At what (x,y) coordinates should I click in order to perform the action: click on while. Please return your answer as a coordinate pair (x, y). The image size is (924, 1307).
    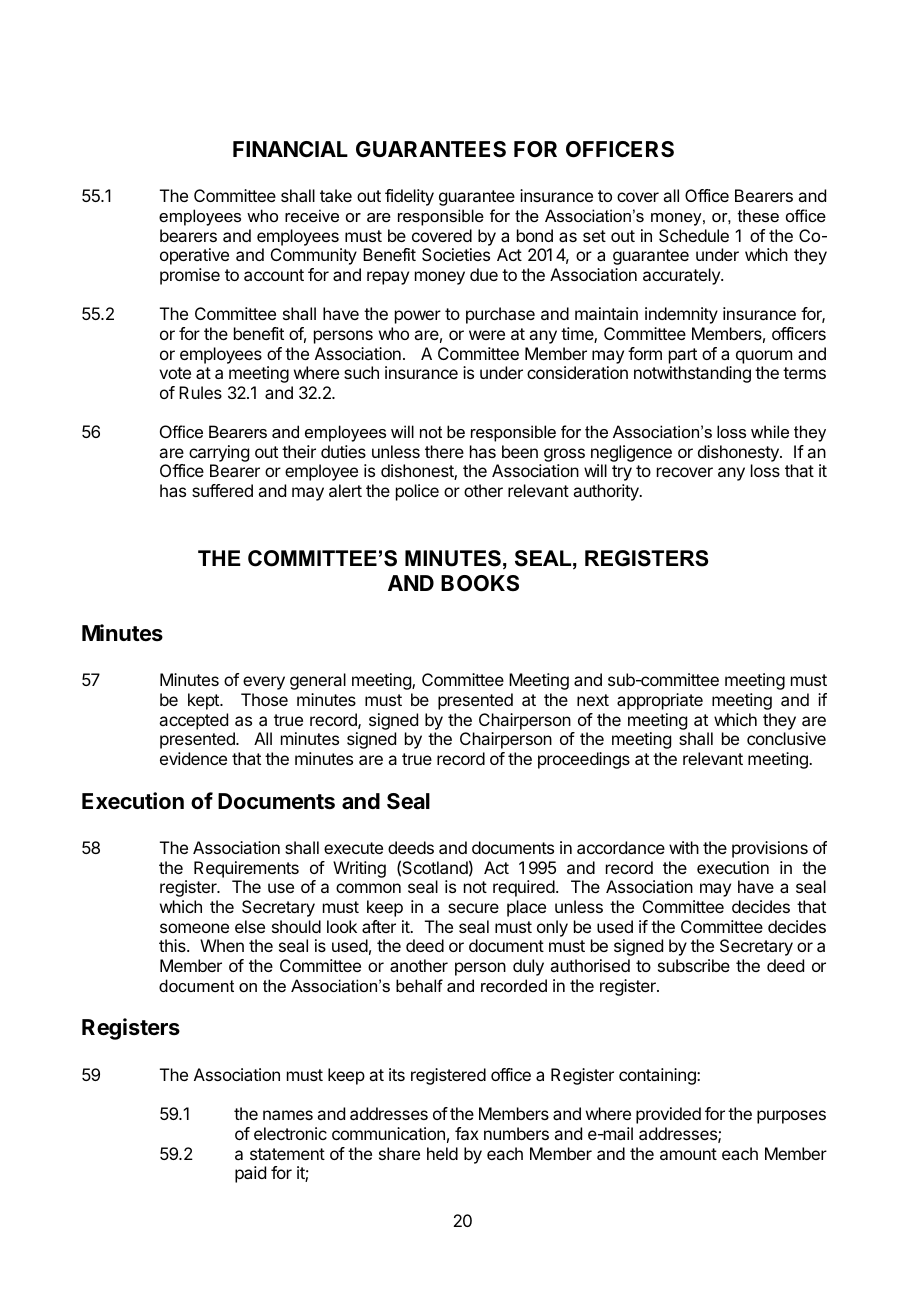
    Looking at the image, I should click on (770, 431).
